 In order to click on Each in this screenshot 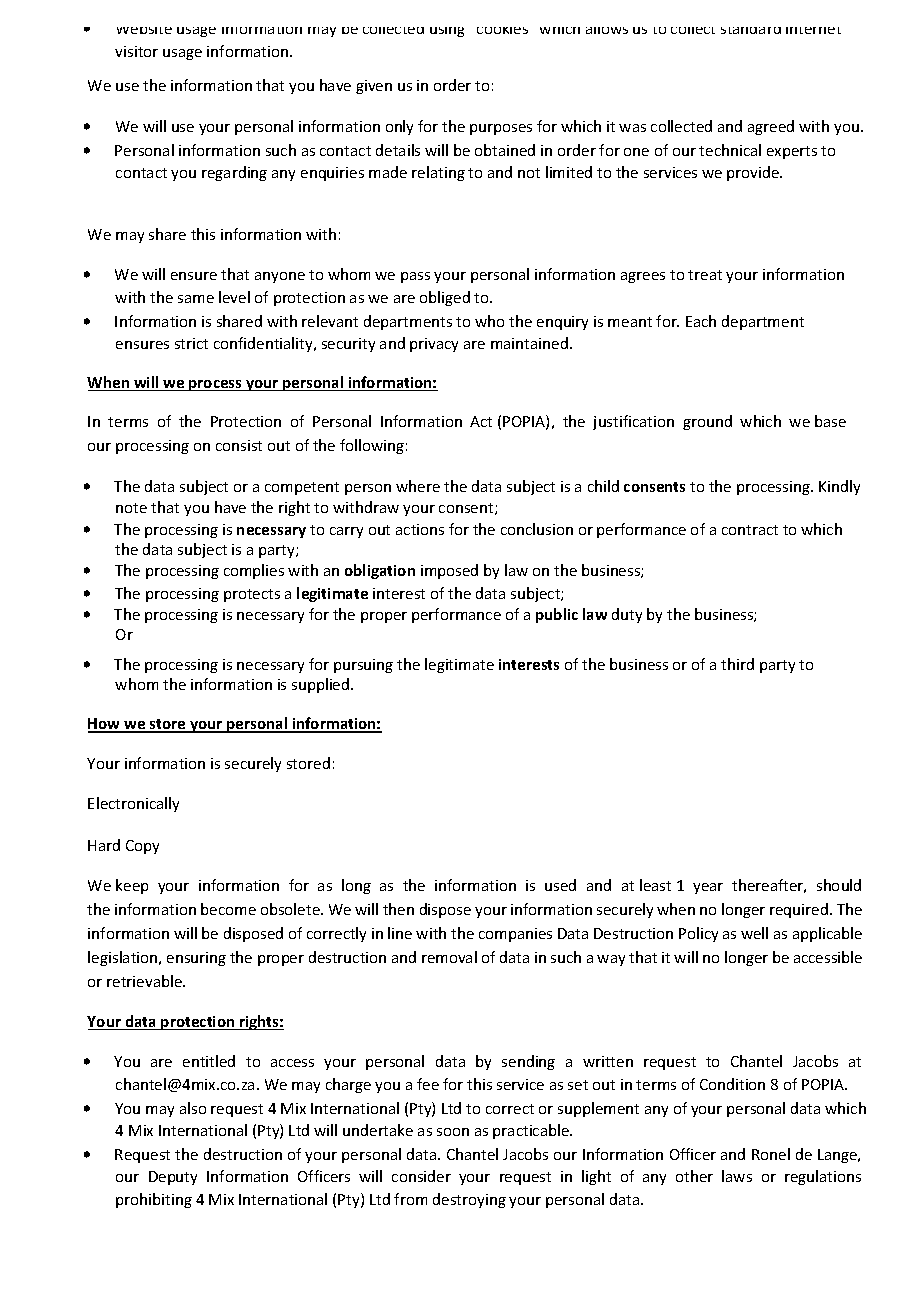, I will do `click(701, 321)`.
